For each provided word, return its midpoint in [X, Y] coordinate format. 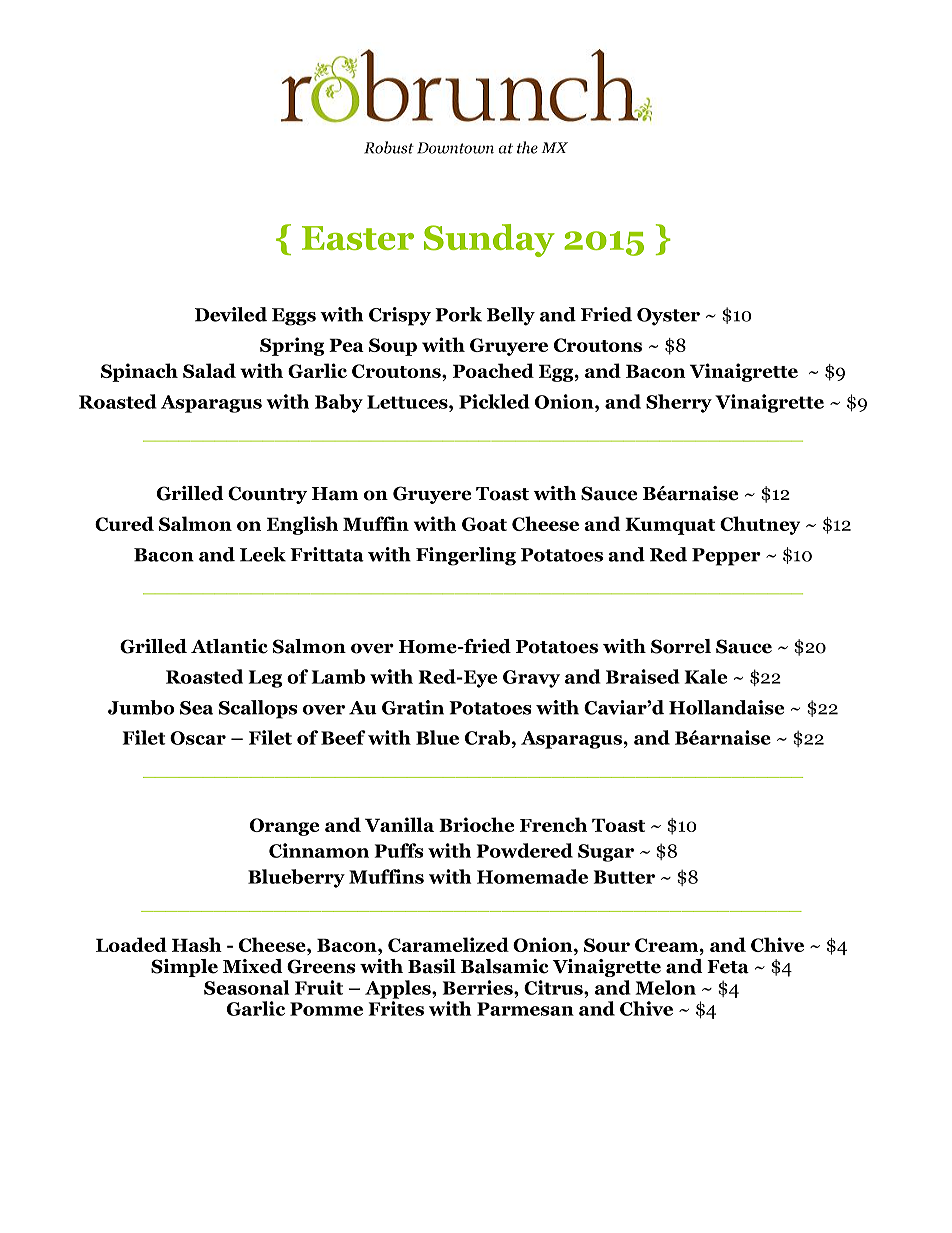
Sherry [679, 403]
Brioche [476, 824]
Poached [493, 370]
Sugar [606, 853]
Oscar [198, 738]
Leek [263, 554]
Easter [358, 238]
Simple [184, 968]
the [527, 147]
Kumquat [670, 526]
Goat [484, 524]
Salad [209, 370]
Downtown [455, 148]
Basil [432, 966]
